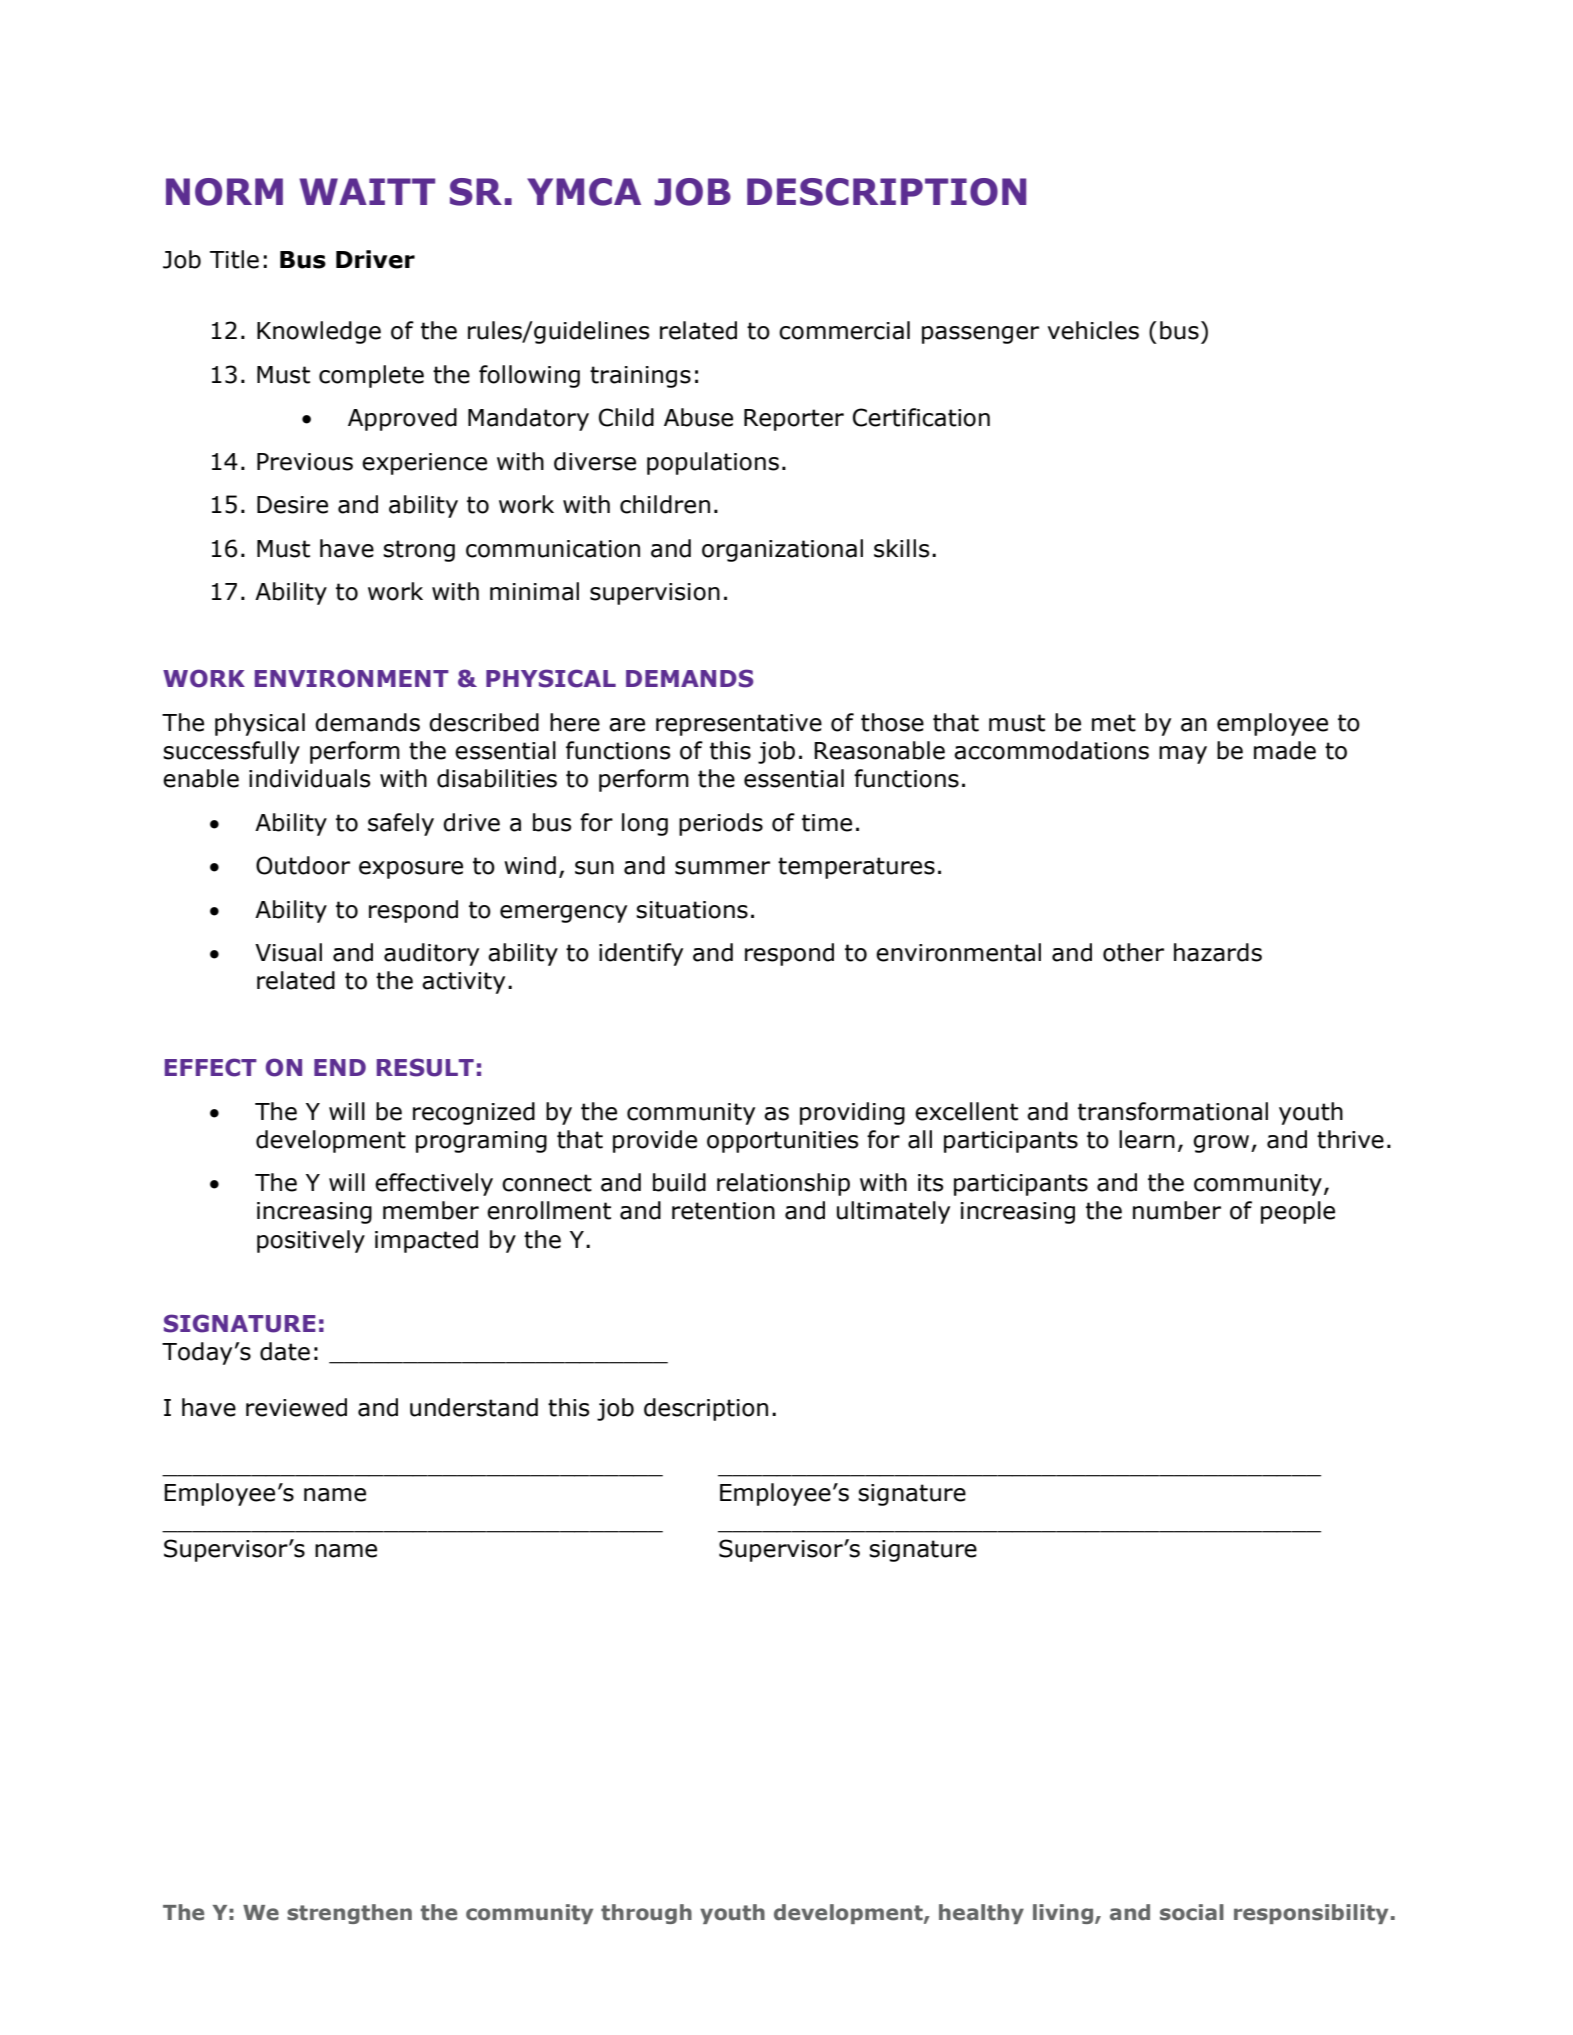 The width and height of the screenshot is (1573, 2035). Describe the element at coordinates (1093, 330) in the screenshot. I see `vehicles` at that location.
